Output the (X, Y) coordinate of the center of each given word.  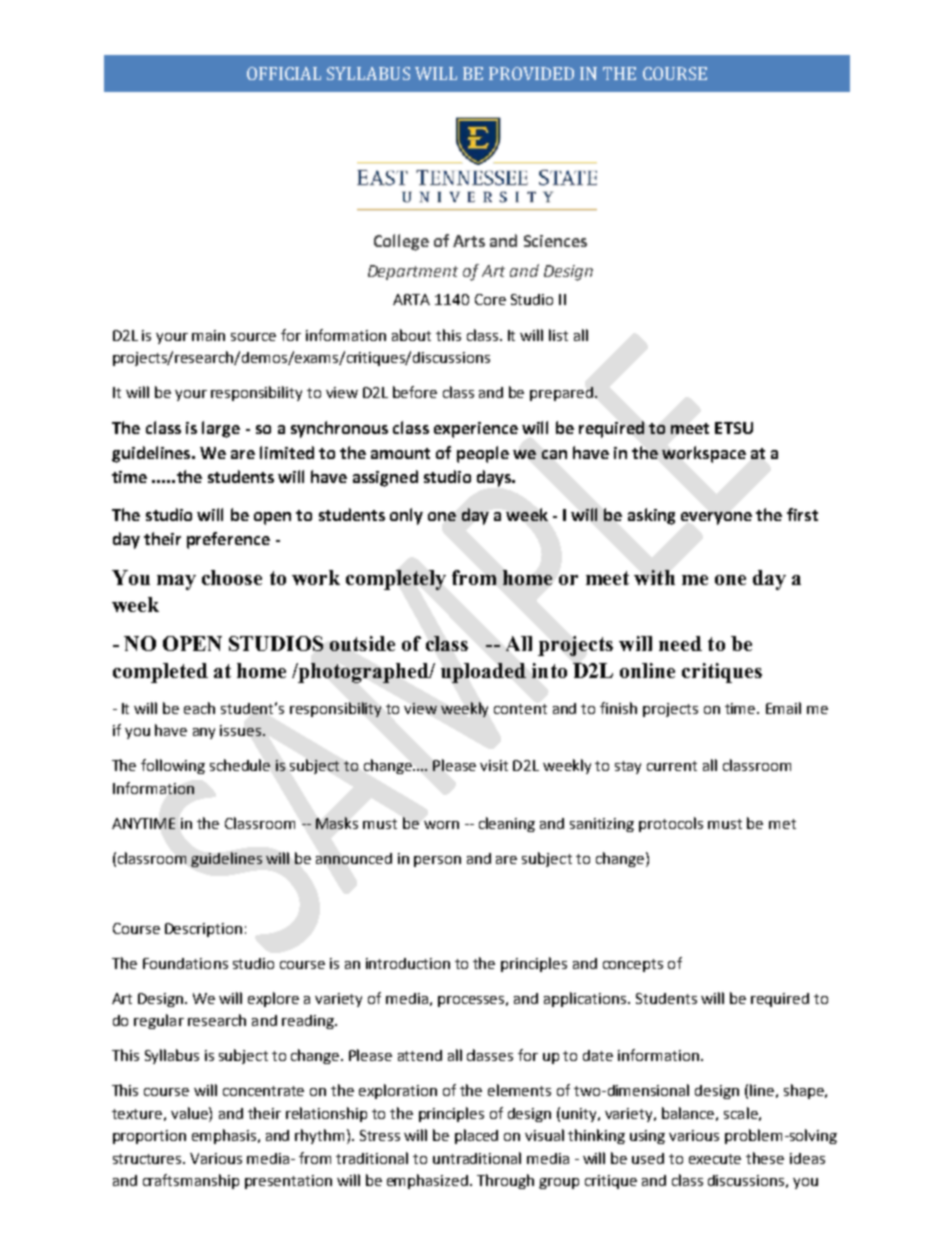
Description (203, 930)
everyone (716, 518)
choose (232, 577)
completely (396, 580)
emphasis (225, 1136)
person (437, 861)
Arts (469, 241)
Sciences (555, 241)
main (208, 335)
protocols (671, 824)
